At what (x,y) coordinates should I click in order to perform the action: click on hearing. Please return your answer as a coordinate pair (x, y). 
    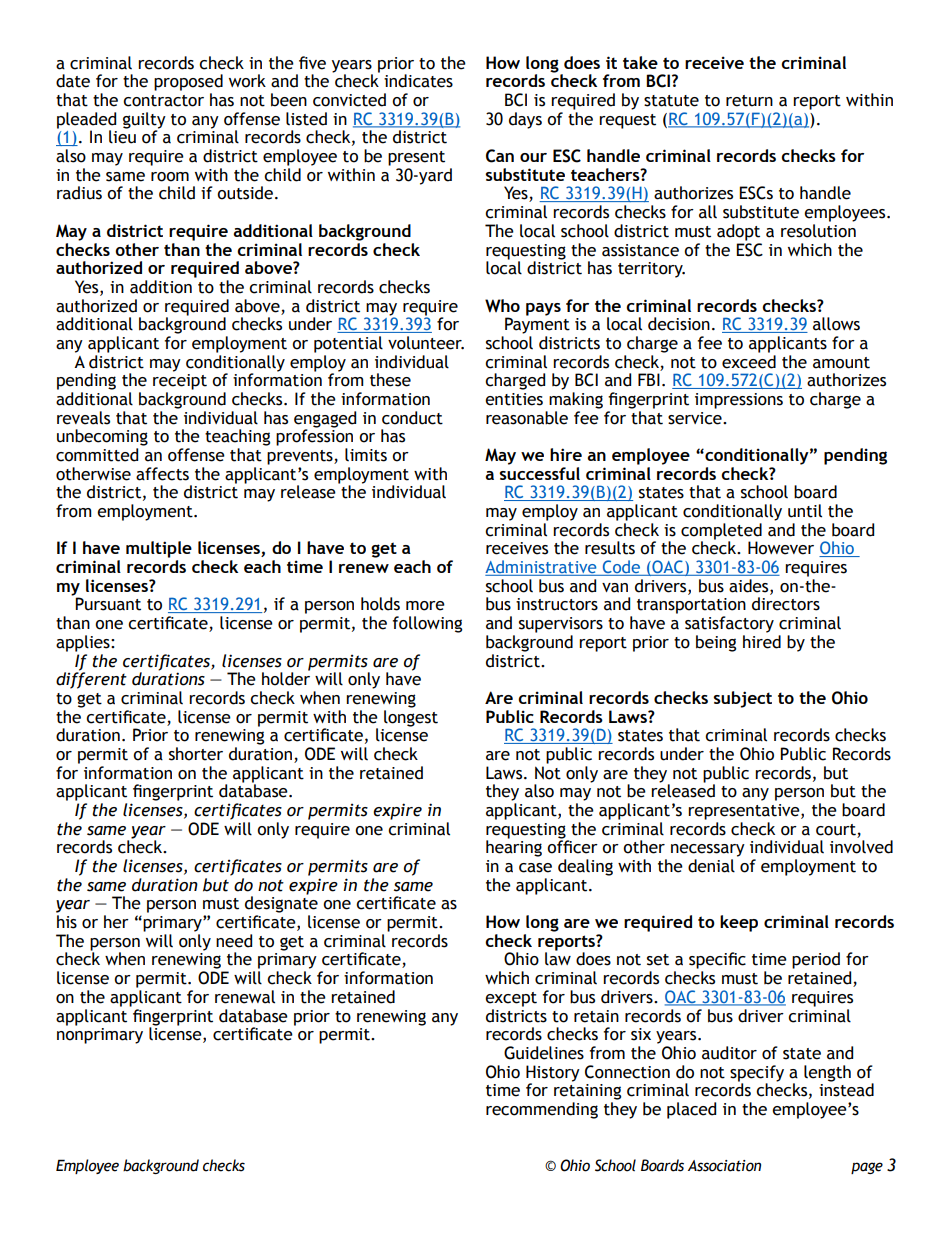
    Looking at the image, I should click on (514, 847).
